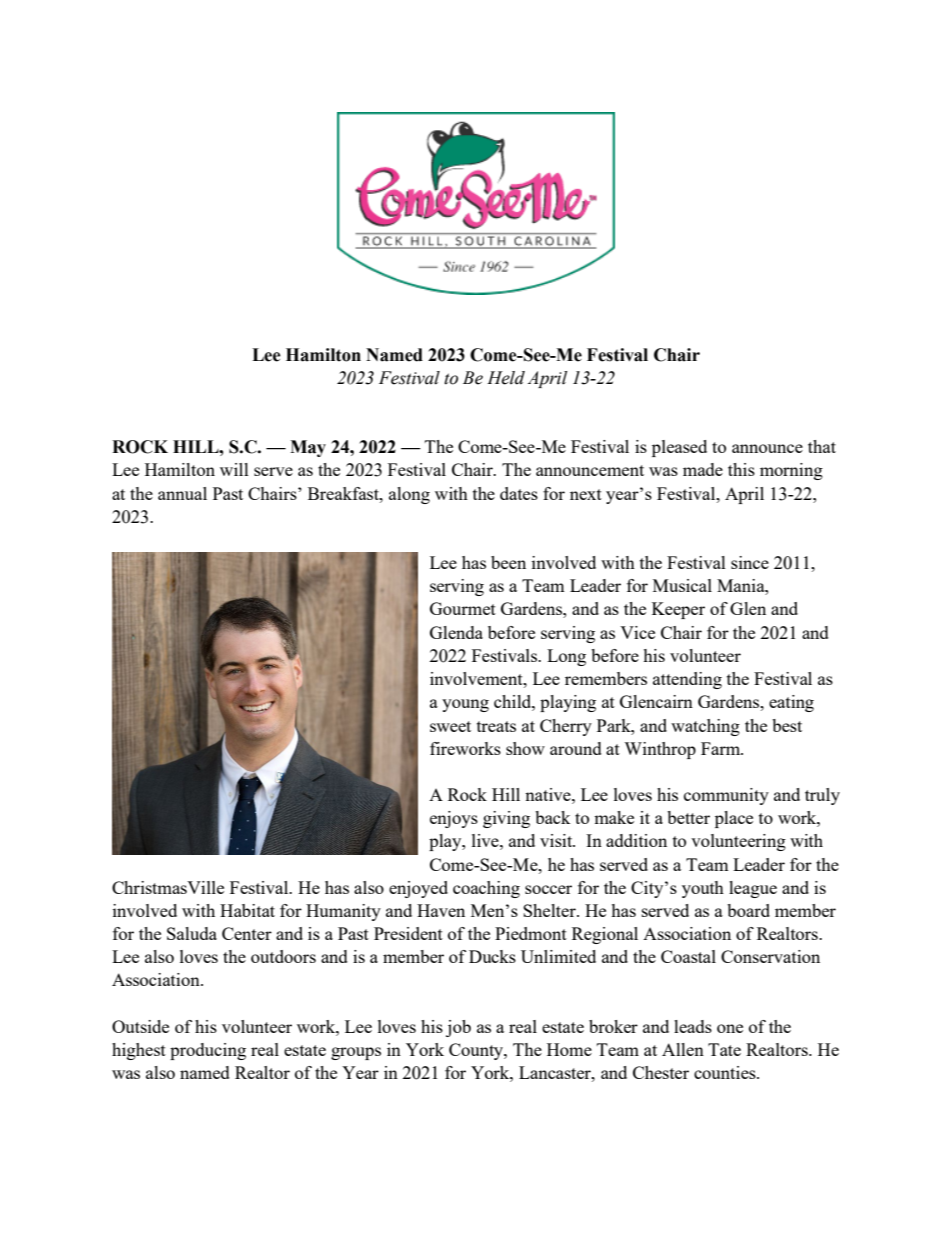 Image resolution: width=952 pixels, height=1233 pixels. I want to click on giving, so click(506, 819).
